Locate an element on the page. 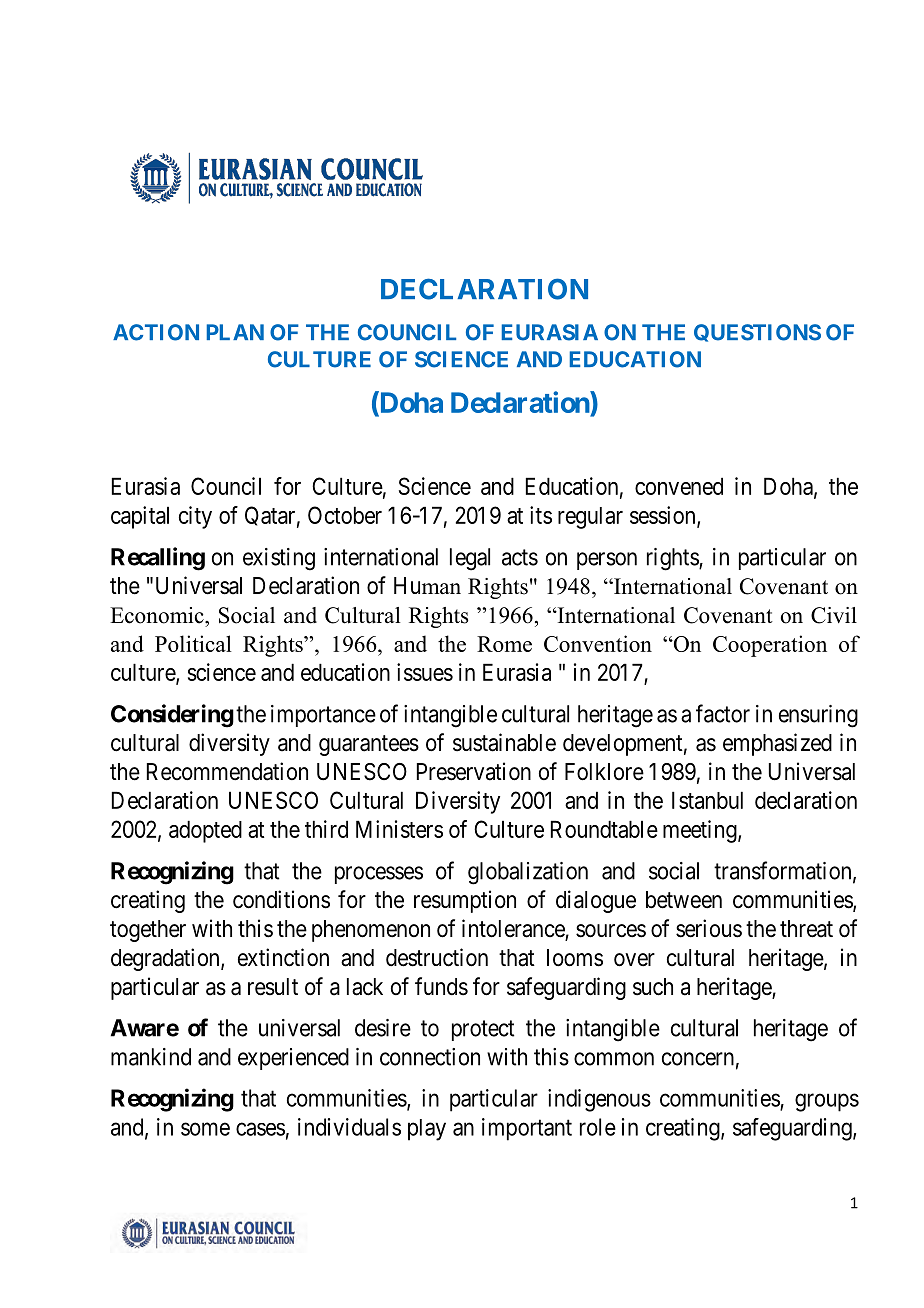 This page has height=1308, width=924. important is located at coordinates (527, 1129).
